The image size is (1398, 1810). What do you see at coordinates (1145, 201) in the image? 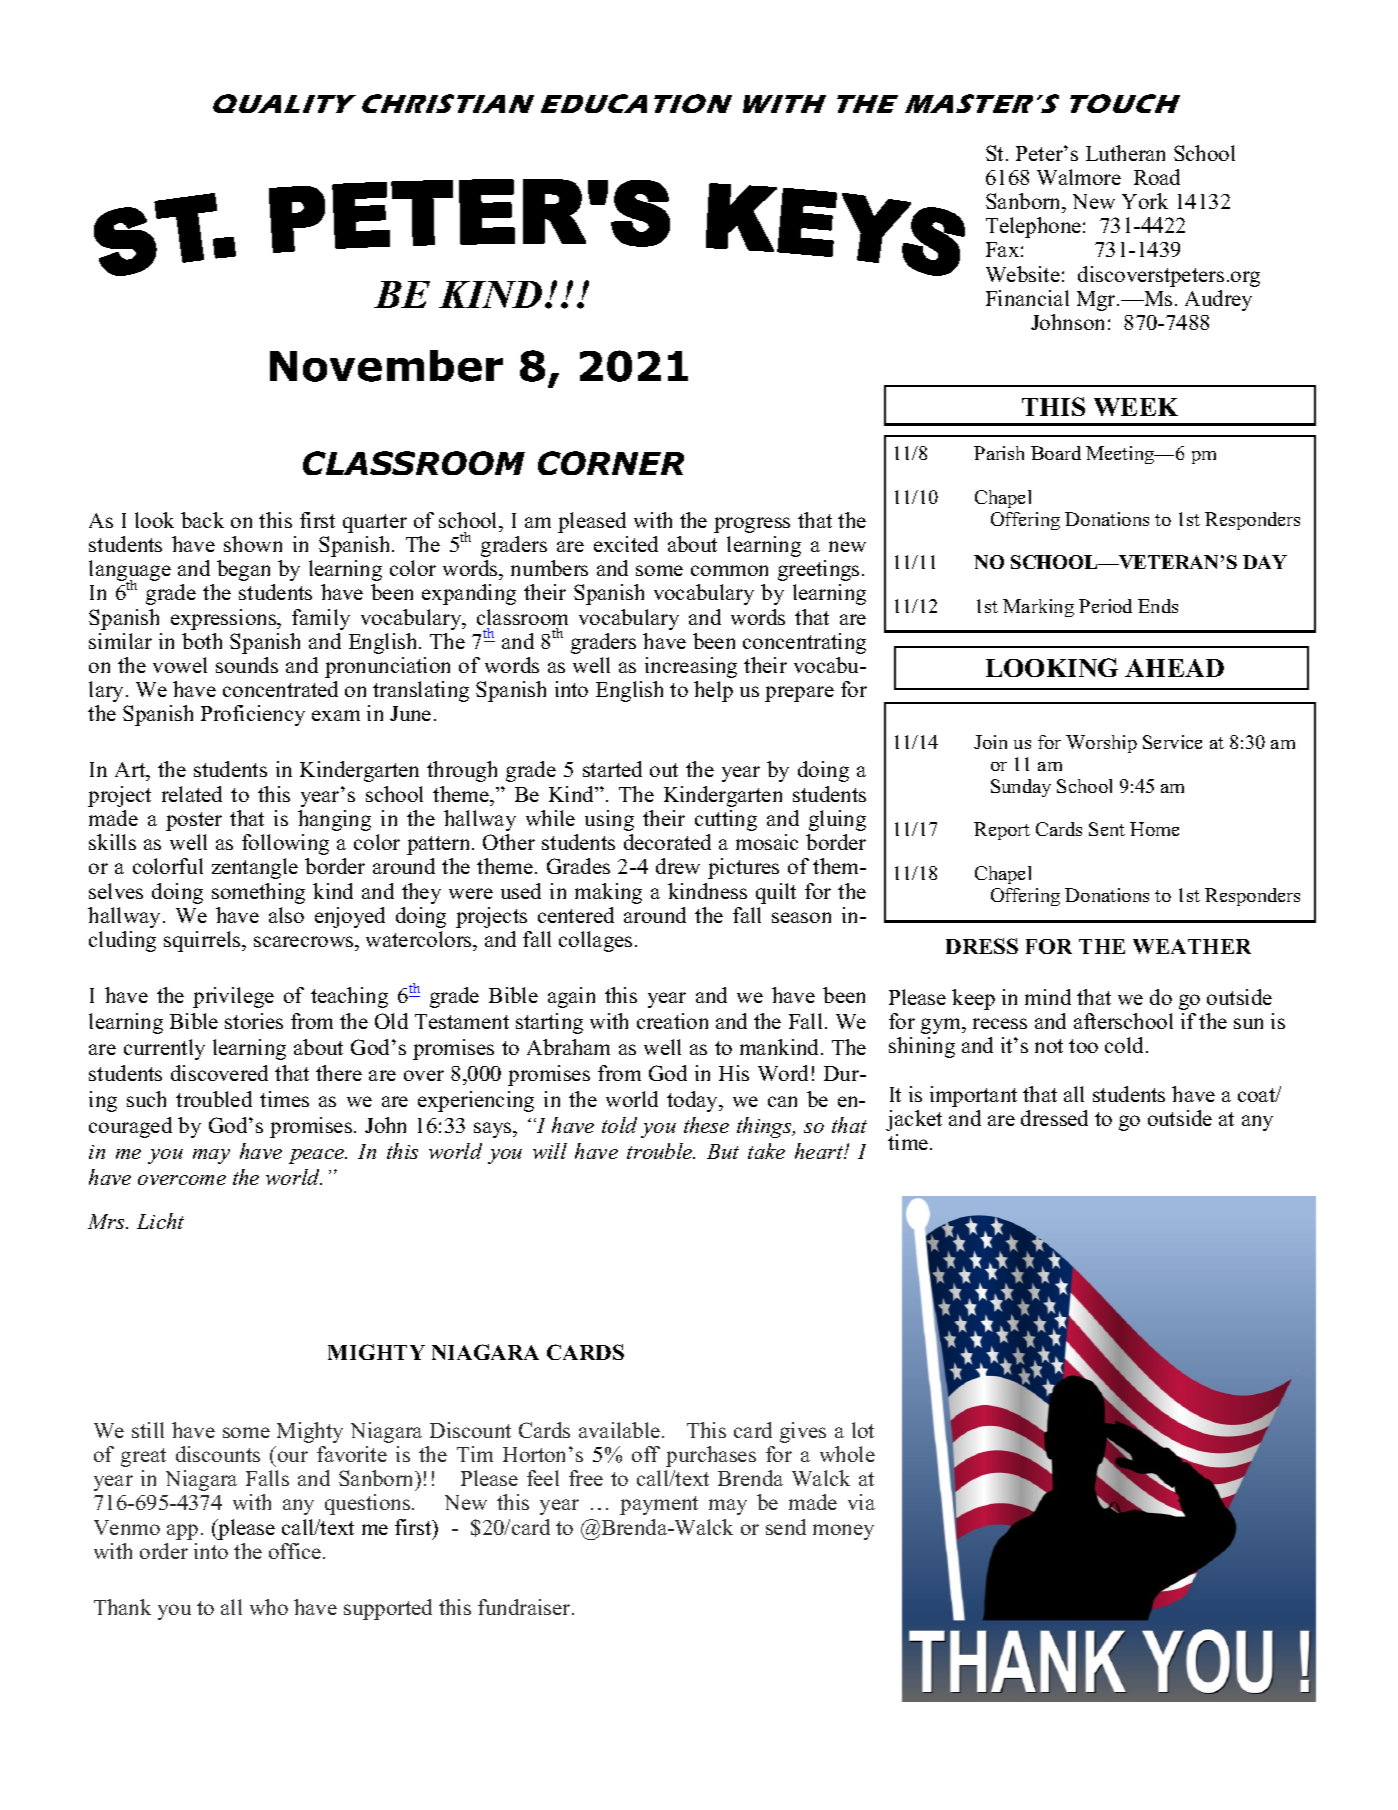
I see `York` at bounding box center [1145, 201].
